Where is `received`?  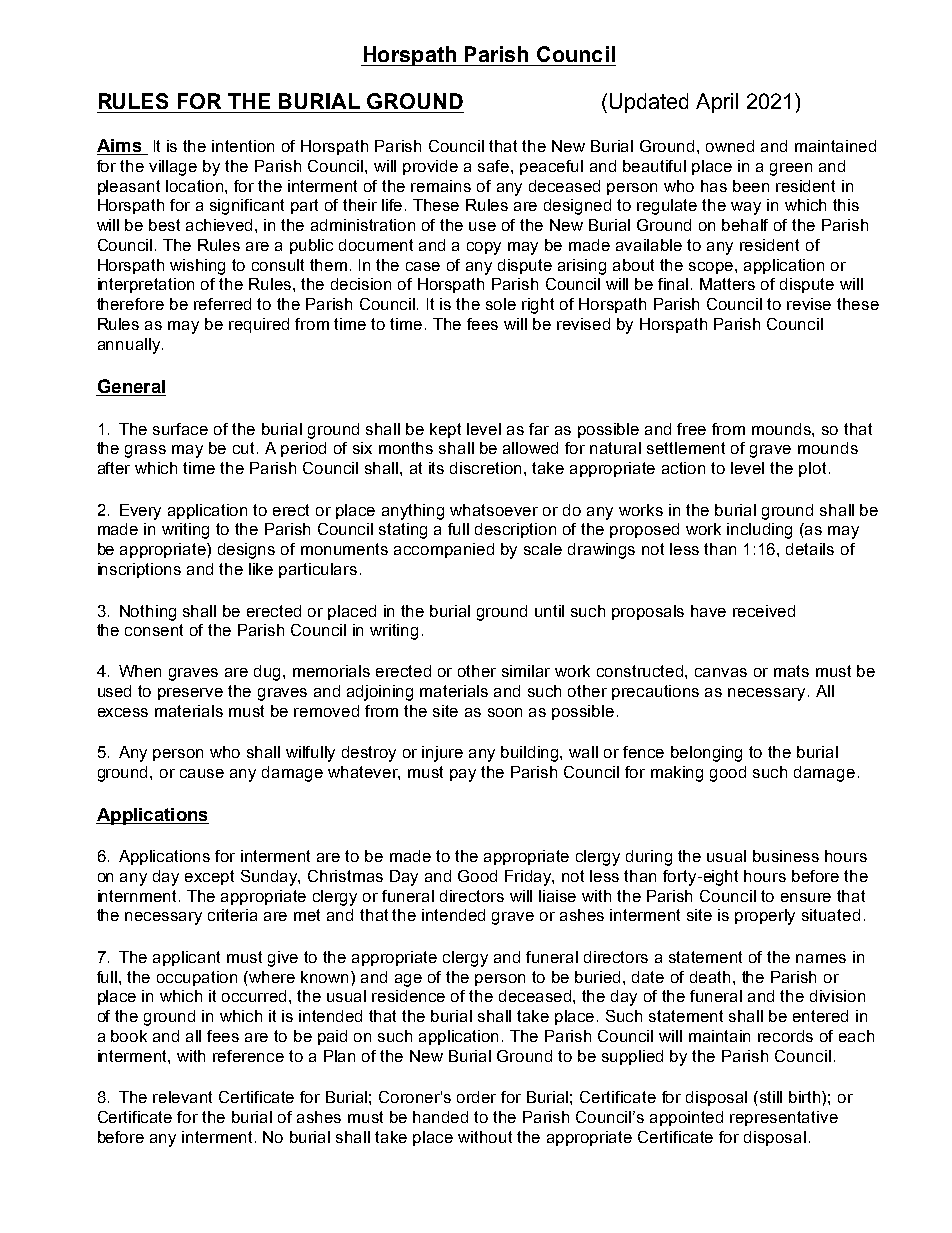
received is located at coordinates (764, 611).
